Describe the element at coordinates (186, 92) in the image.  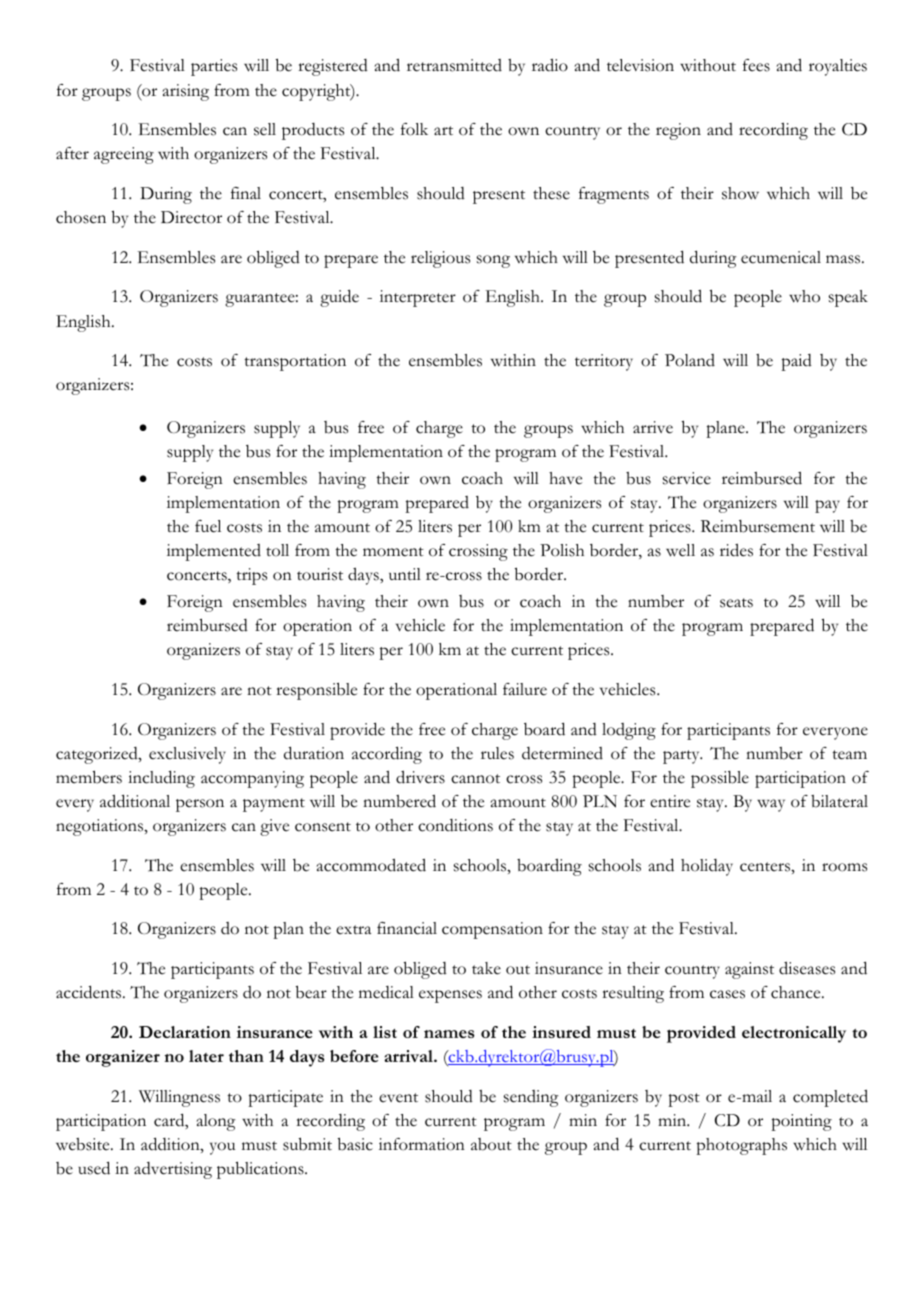
I see `arising` at that location.
